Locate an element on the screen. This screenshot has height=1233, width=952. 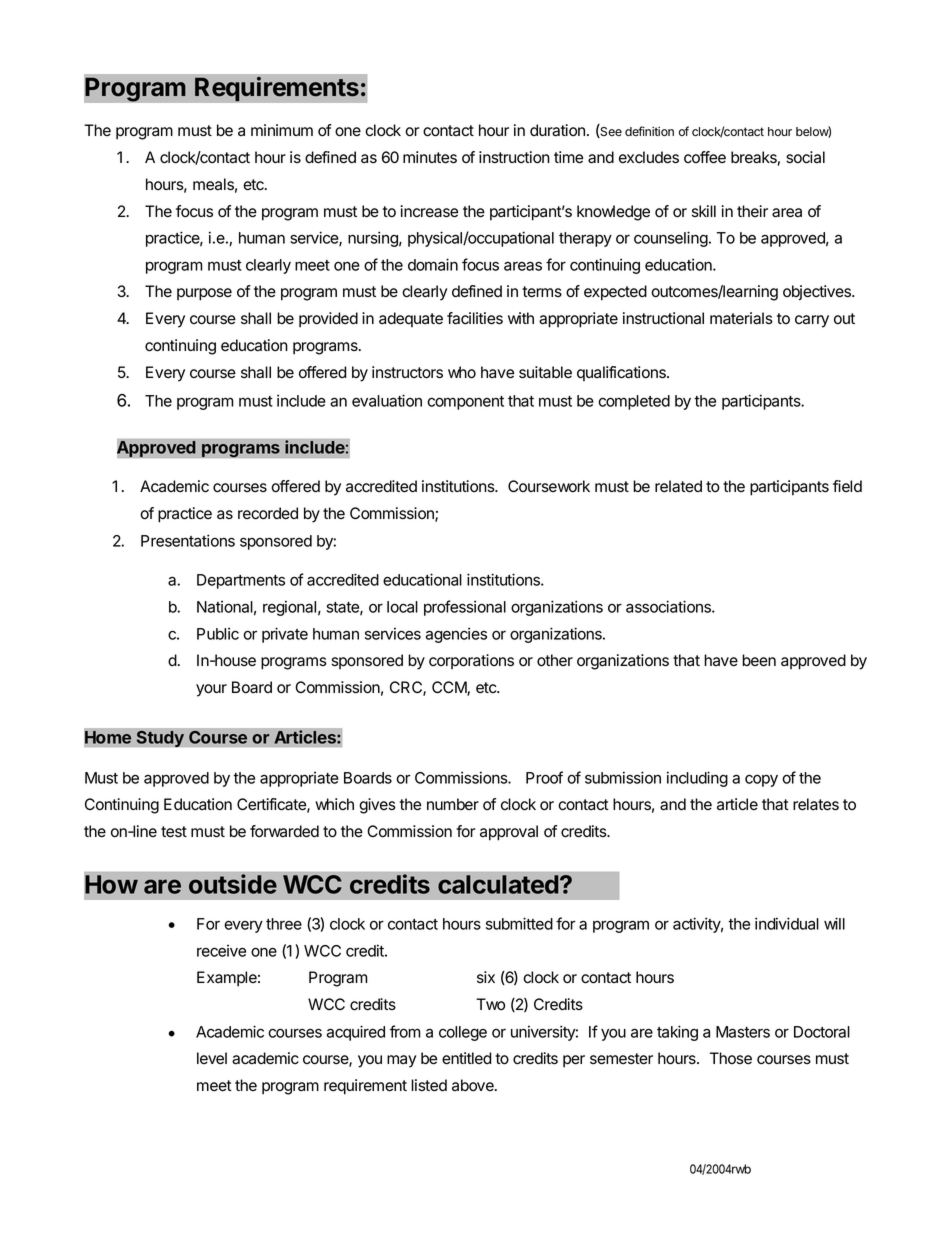
entitled is located at coordinates (466, 1058).
